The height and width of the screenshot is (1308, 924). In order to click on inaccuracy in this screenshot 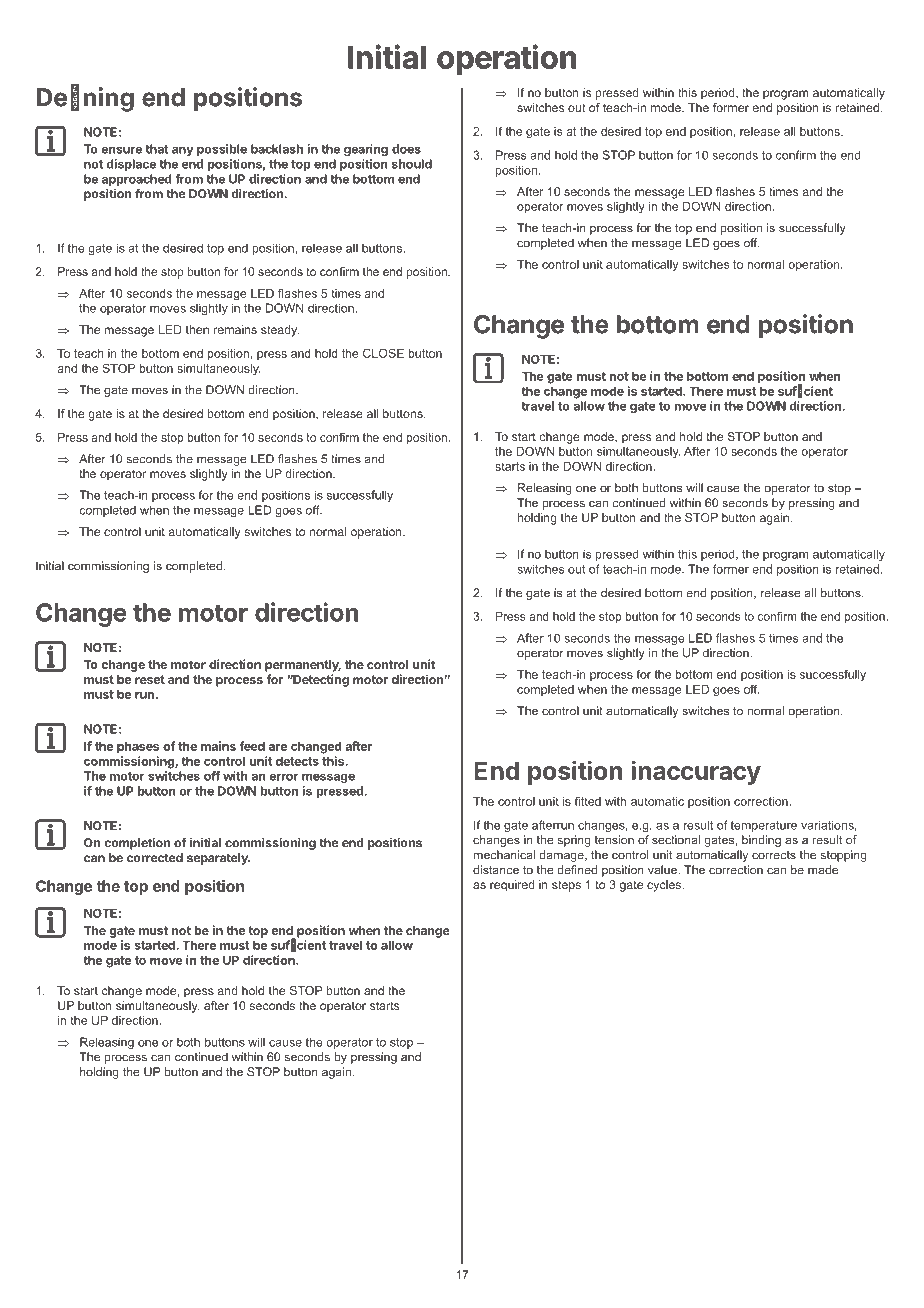, I will do `click(696, 772)`.
